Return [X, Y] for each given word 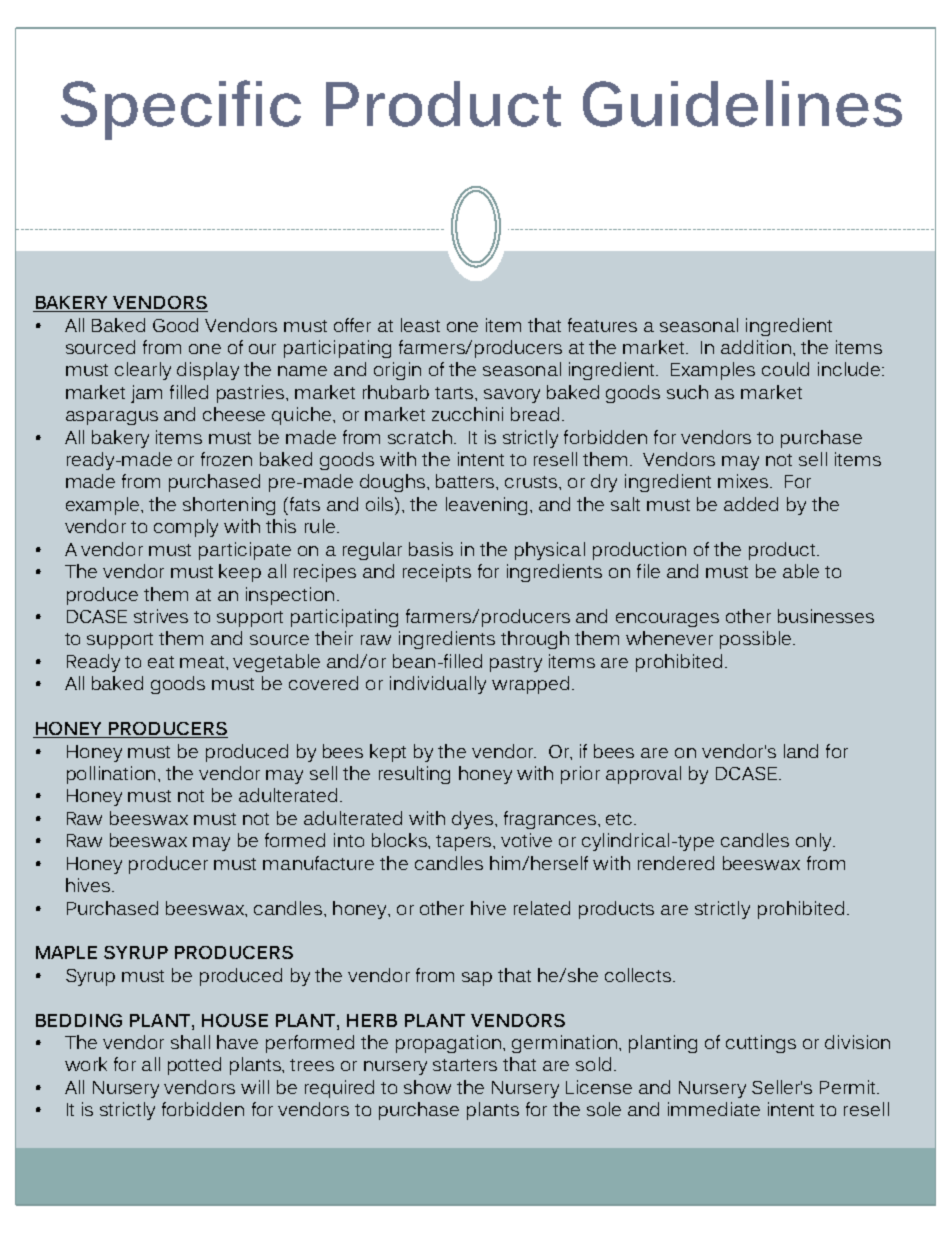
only [815, 842]
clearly [143, 371]
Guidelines [742, 103]
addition [756, 347]
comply [186, 528]
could [785, 369]
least [420, 325]
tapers [465, 843]
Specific [181, 110]
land [801, 751]
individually [438, 685]
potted [194, 1066]
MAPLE [66, 952]
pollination [111, 775]
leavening [488, 506]
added [751, 504]
